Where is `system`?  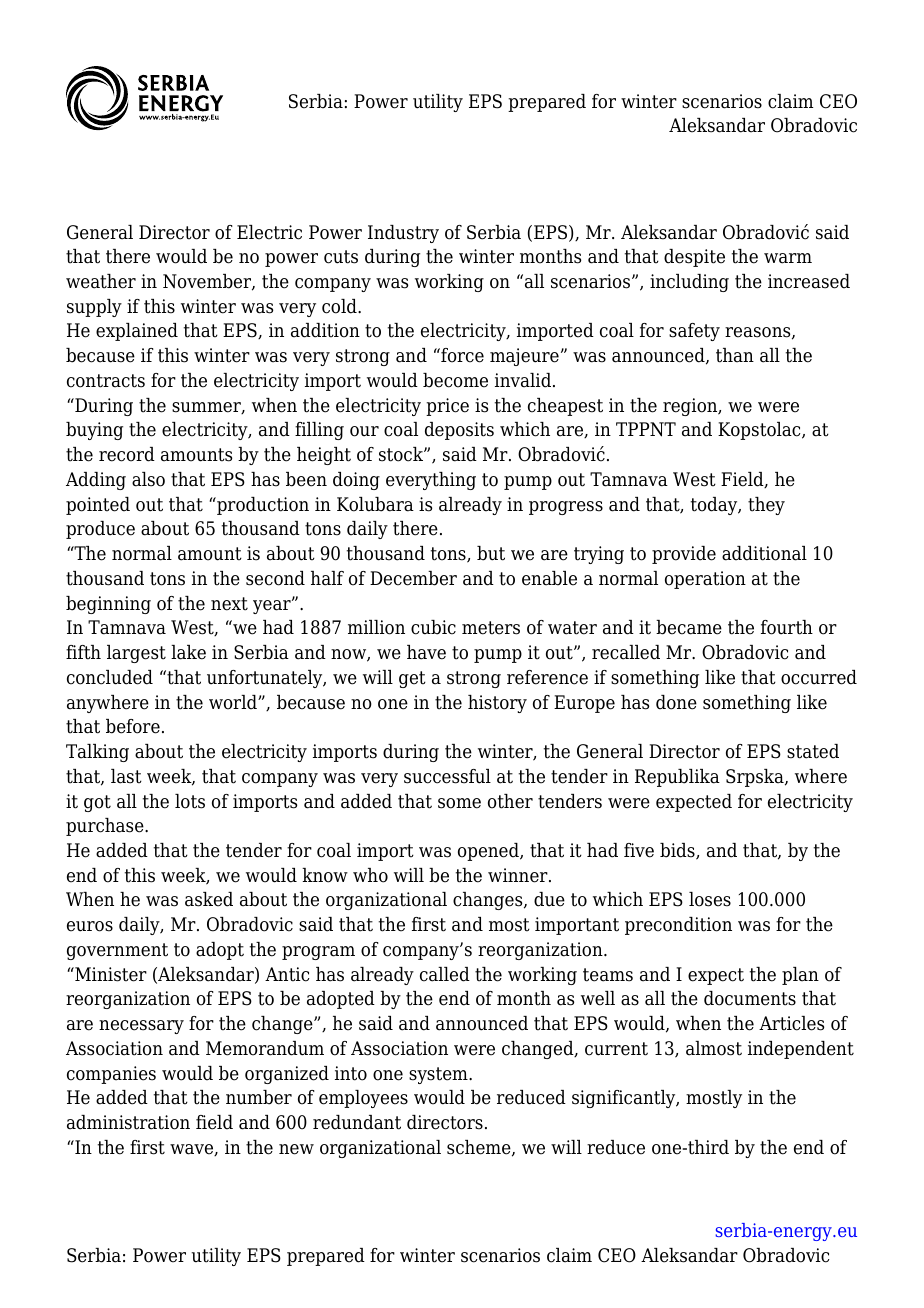
system is located at coordinates (439, 1075).
